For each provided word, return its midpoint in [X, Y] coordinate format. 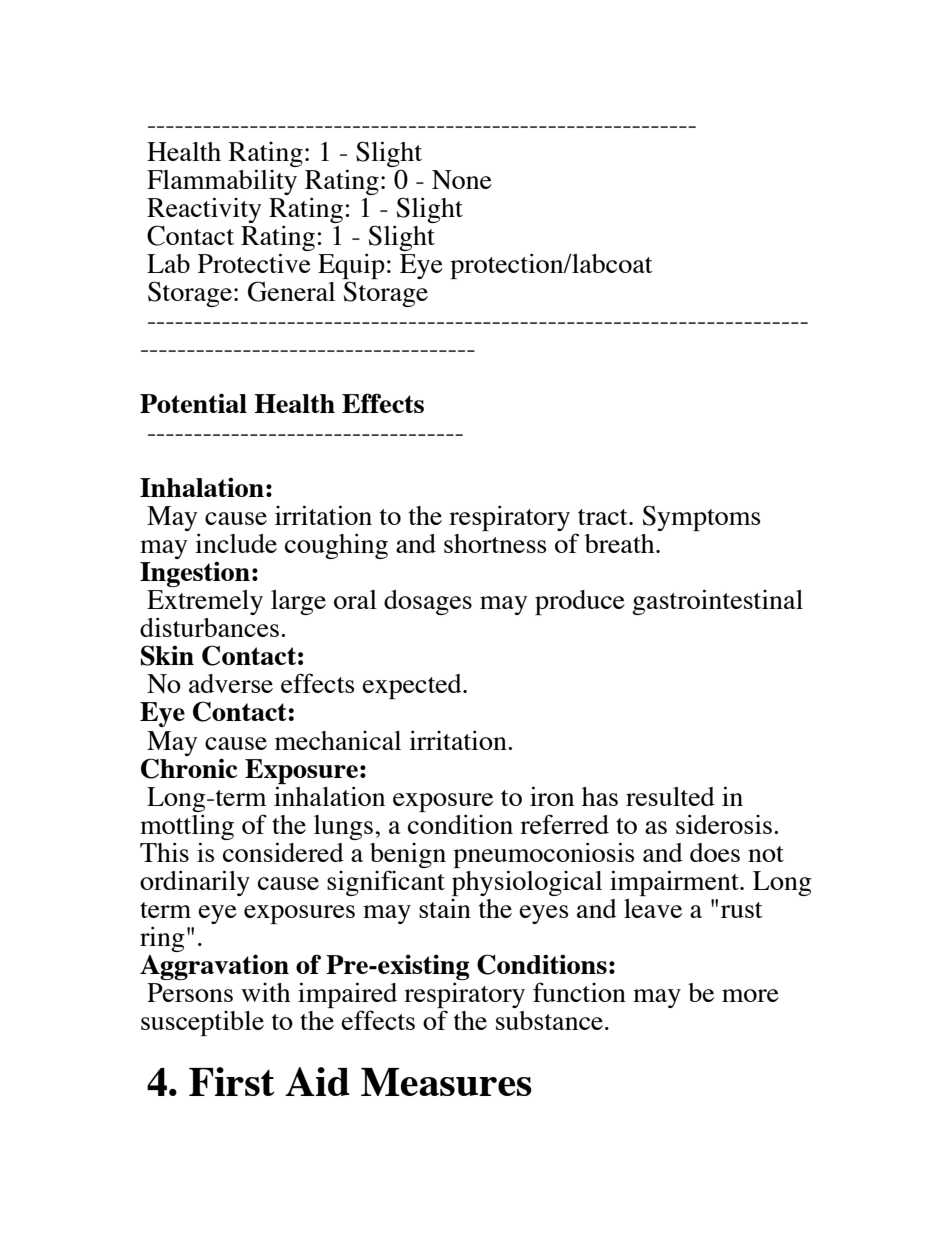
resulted [670, 796]
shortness [495, 543]
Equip [351, 267]
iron [552, 796]
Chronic [189, 768]
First [232, 1081]
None [462, 180]
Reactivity [204, 211]
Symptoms [701, 518]
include [236, 543]
